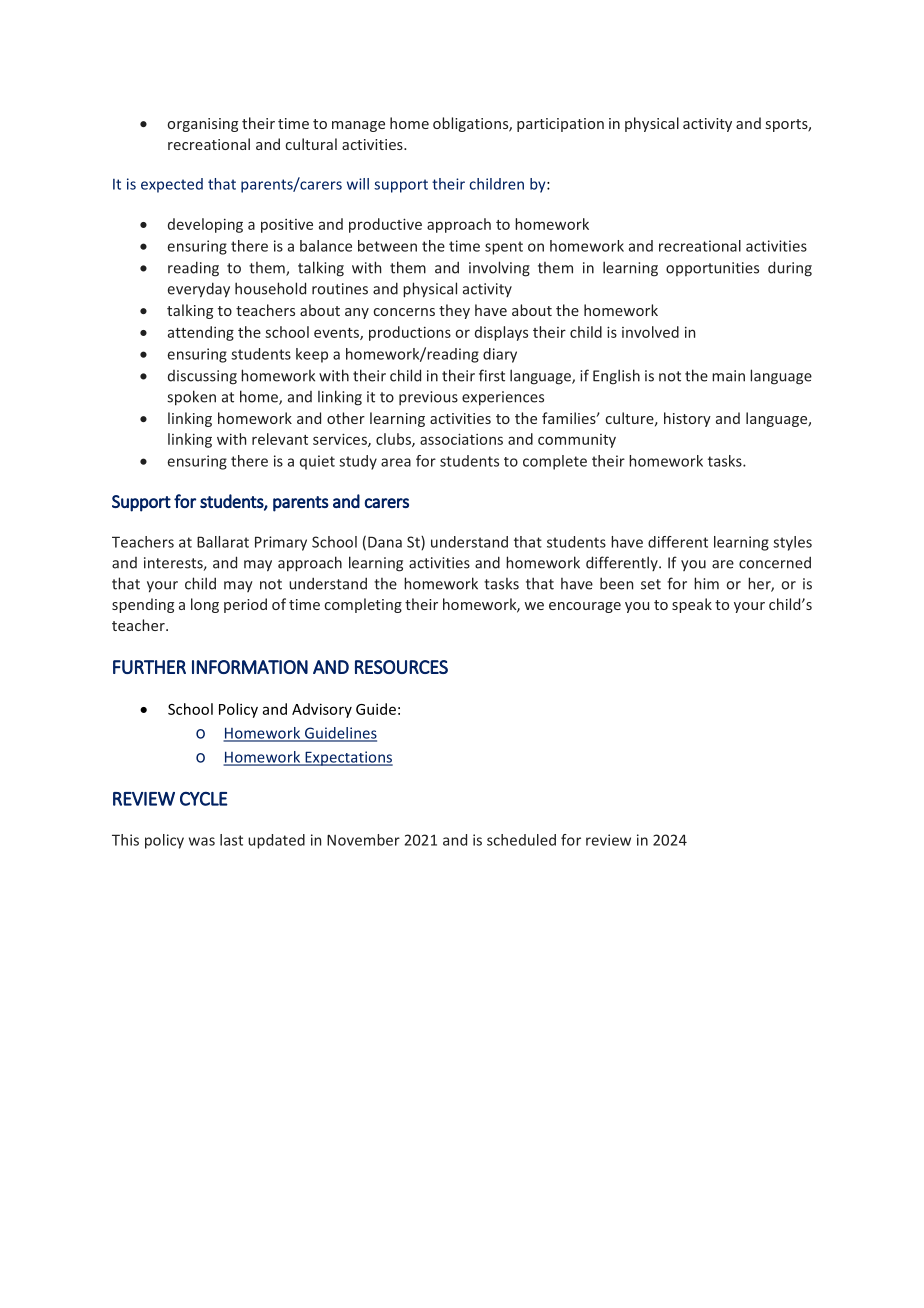 The image size is (924, 1308). Describe the element at coordinates (203, 125) in the image. I see `organising` at that location.
